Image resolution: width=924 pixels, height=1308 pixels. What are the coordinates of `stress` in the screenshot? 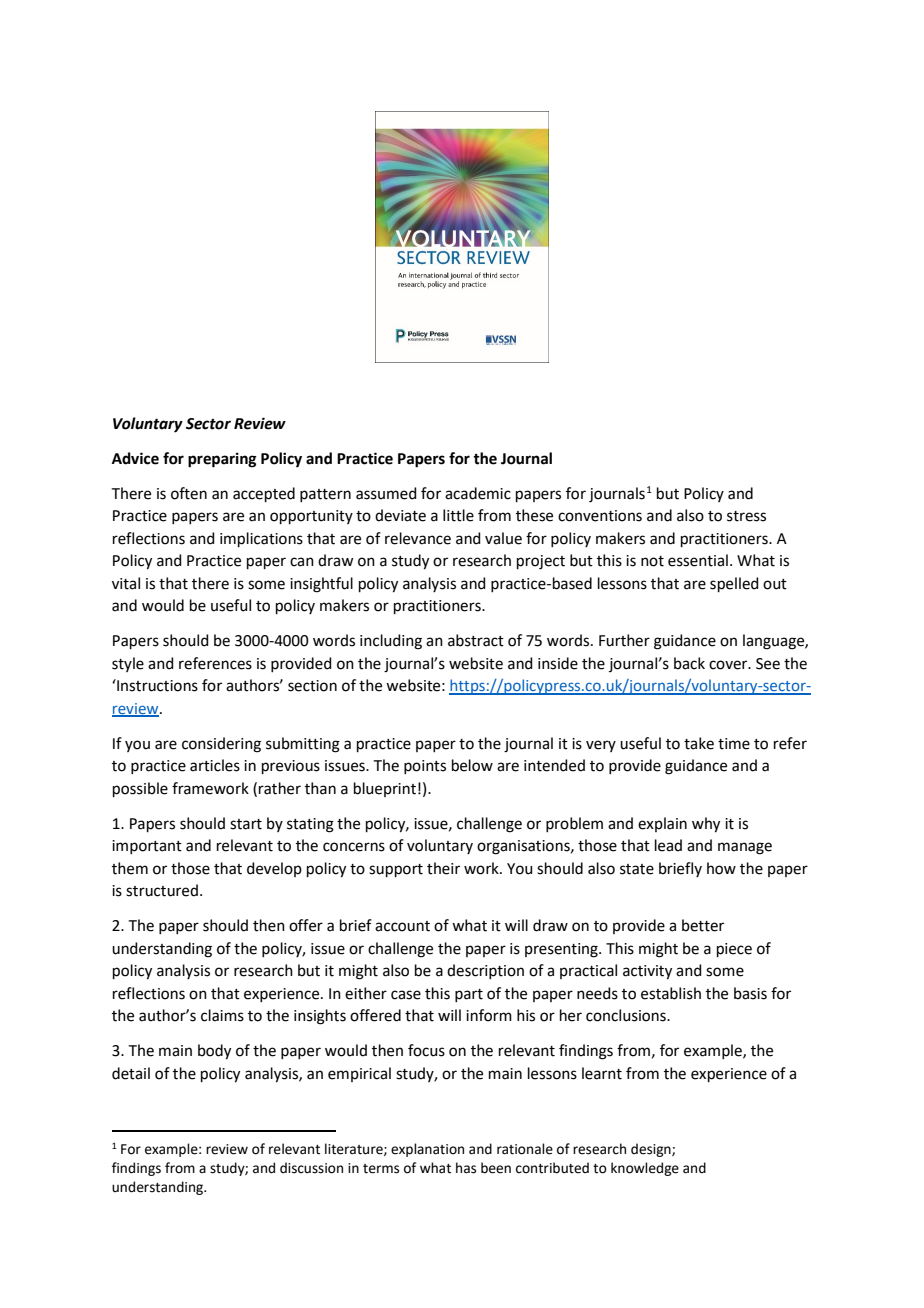 It's located at (746, 516).
